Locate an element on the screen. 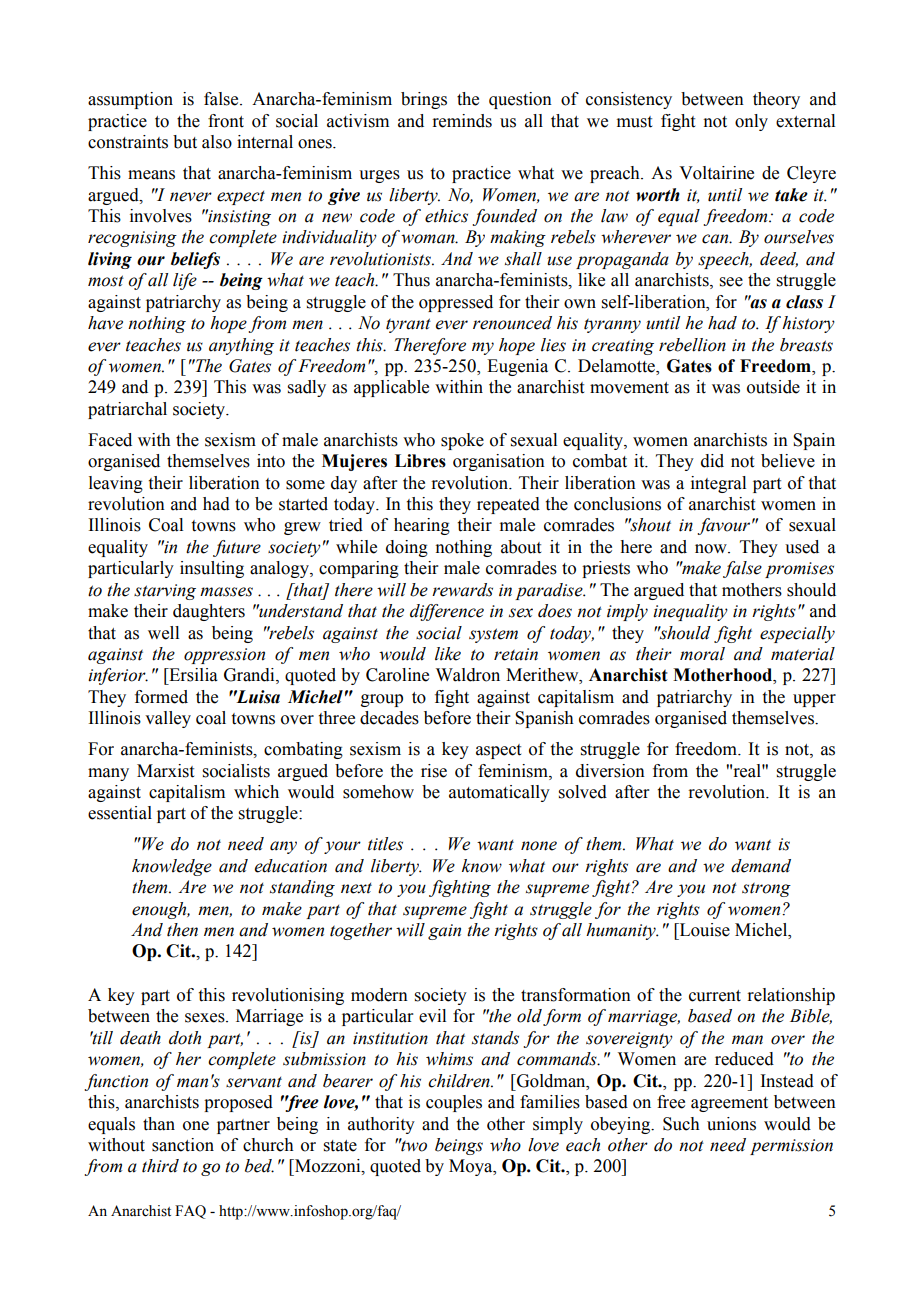 Image resolution: width=924 pixels, height=1308 pixels. well is located at coordinates (163, 633).
